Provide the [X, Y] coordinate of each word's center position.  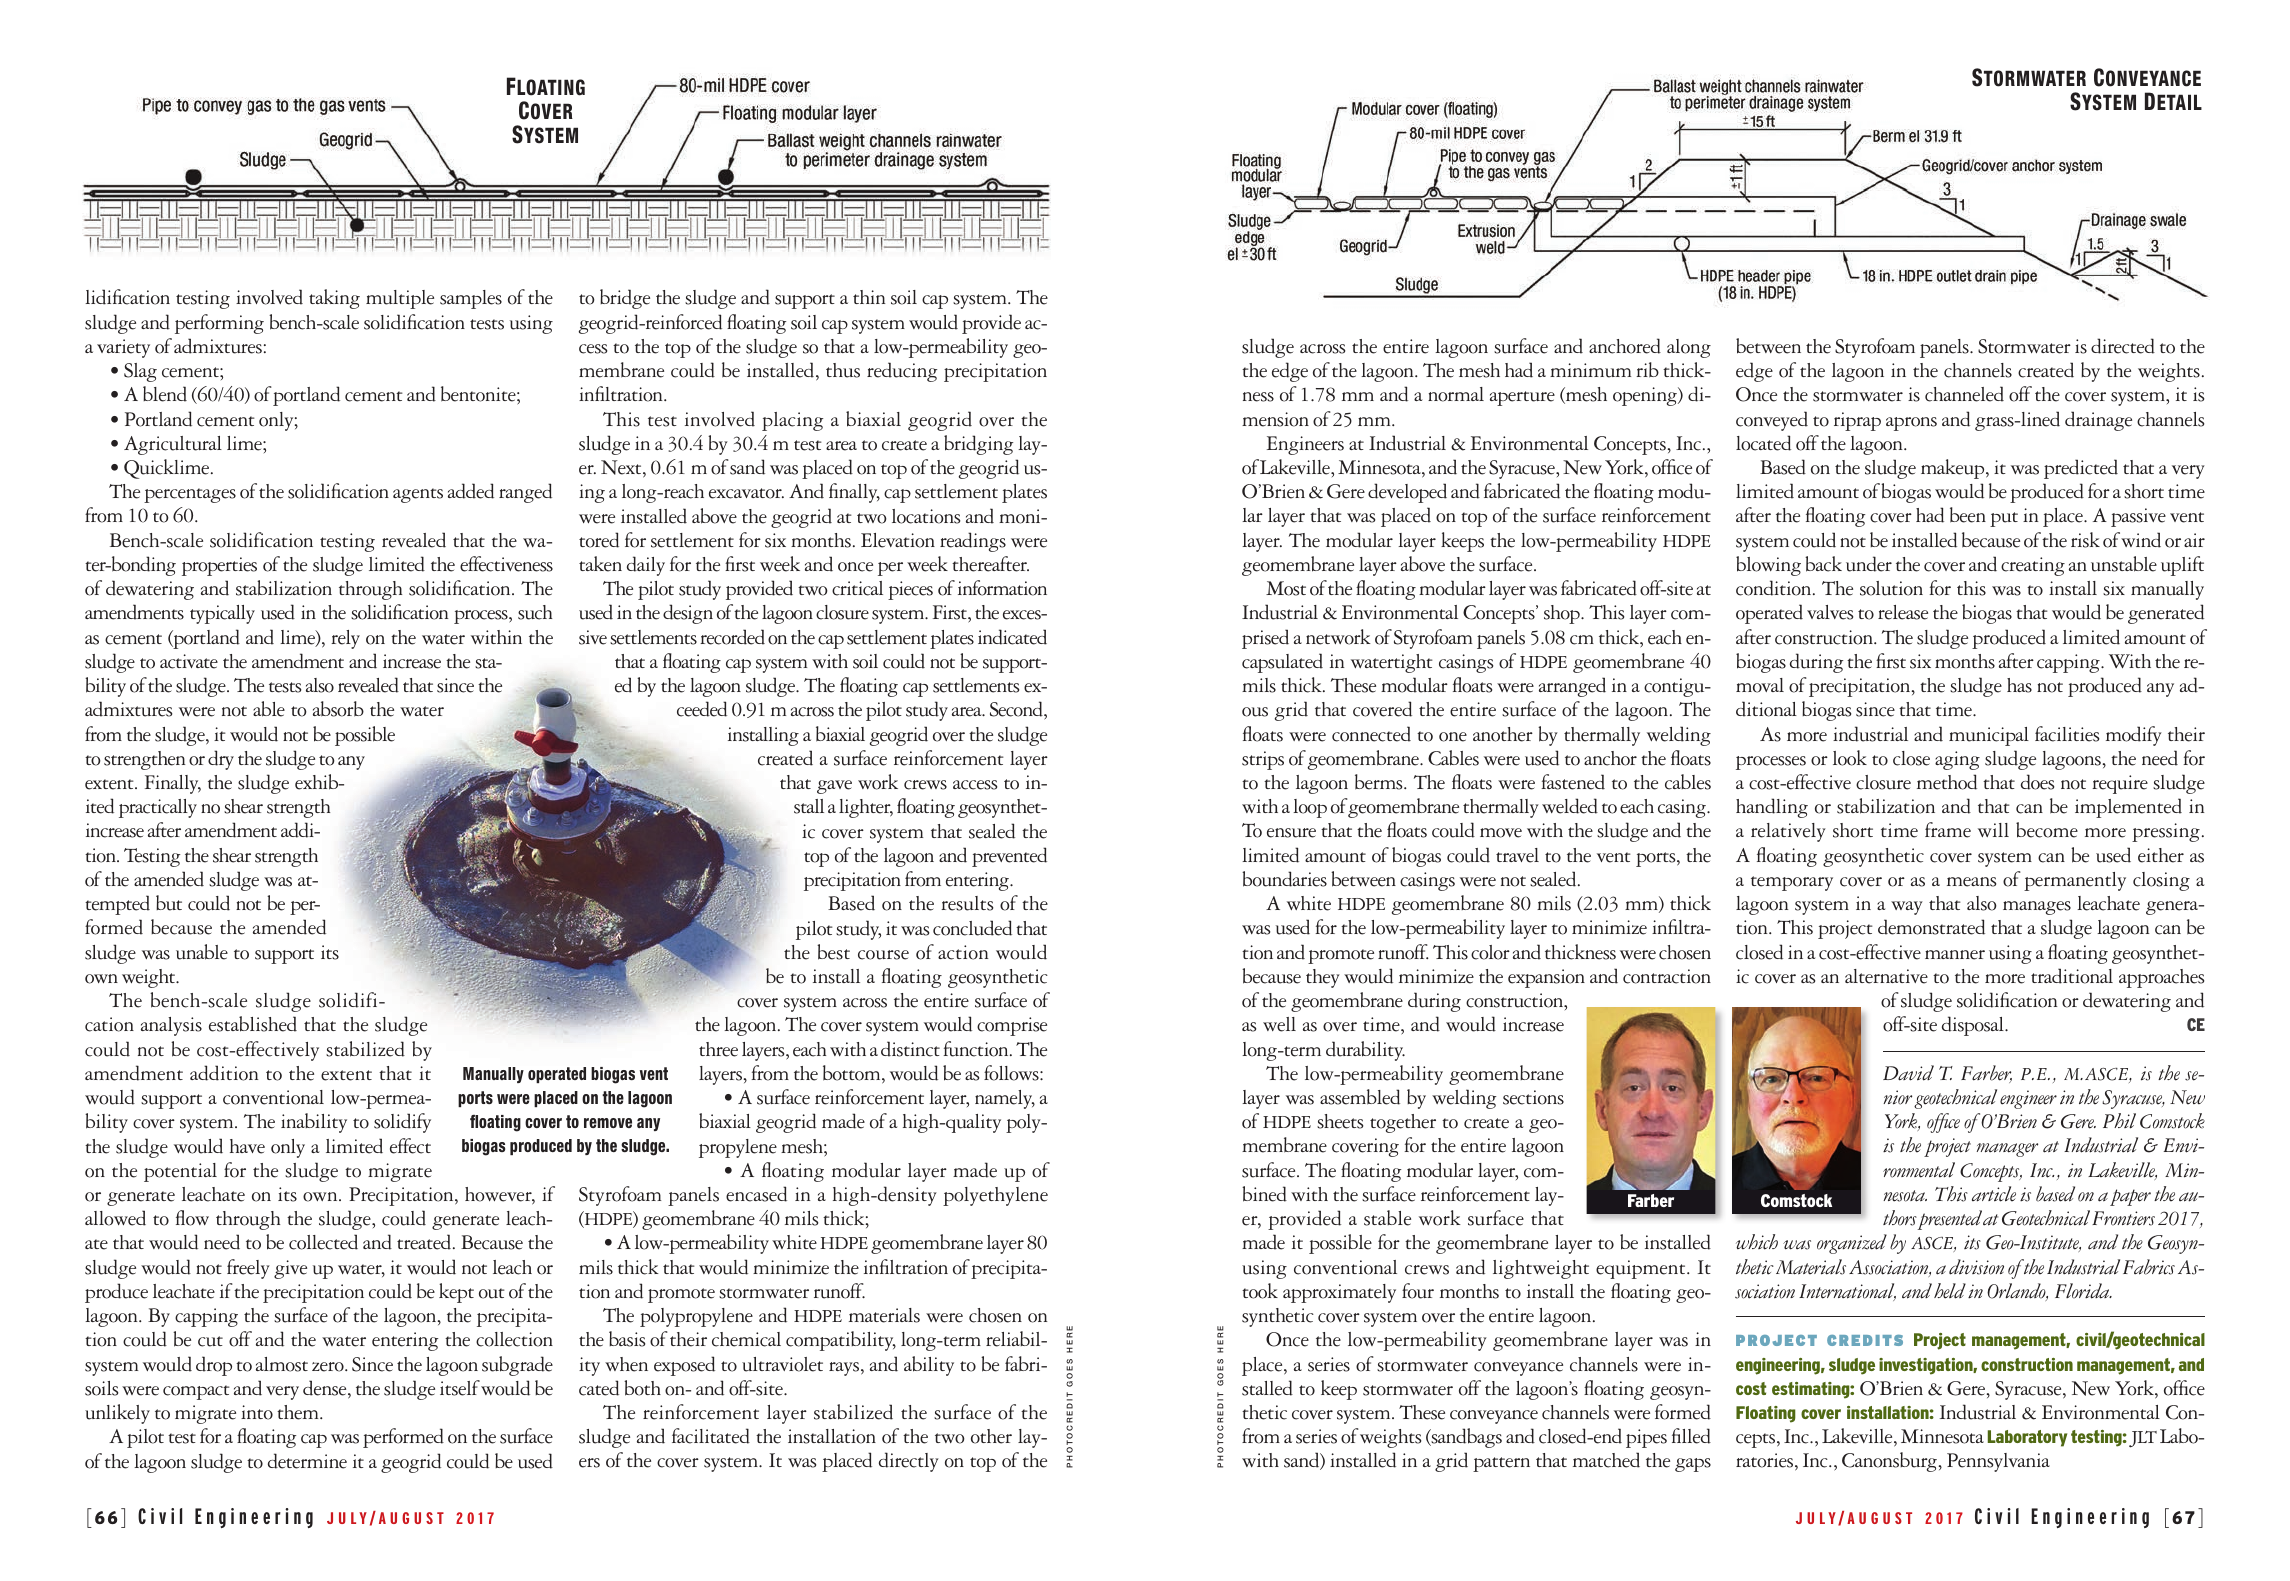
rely [345, 639]
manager [2007, 1150]
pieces [910, 590]
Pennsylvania [1998, 1462]
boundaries [1284, 879]
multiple [400, 299]
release [1903, 612]
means [1971, 882]
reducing [902, 372]
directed [2123, 346]
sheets [1340, 1121]
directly [909, 1462]
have [247, 1146]
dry [221, 760]
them [299, 1412]
